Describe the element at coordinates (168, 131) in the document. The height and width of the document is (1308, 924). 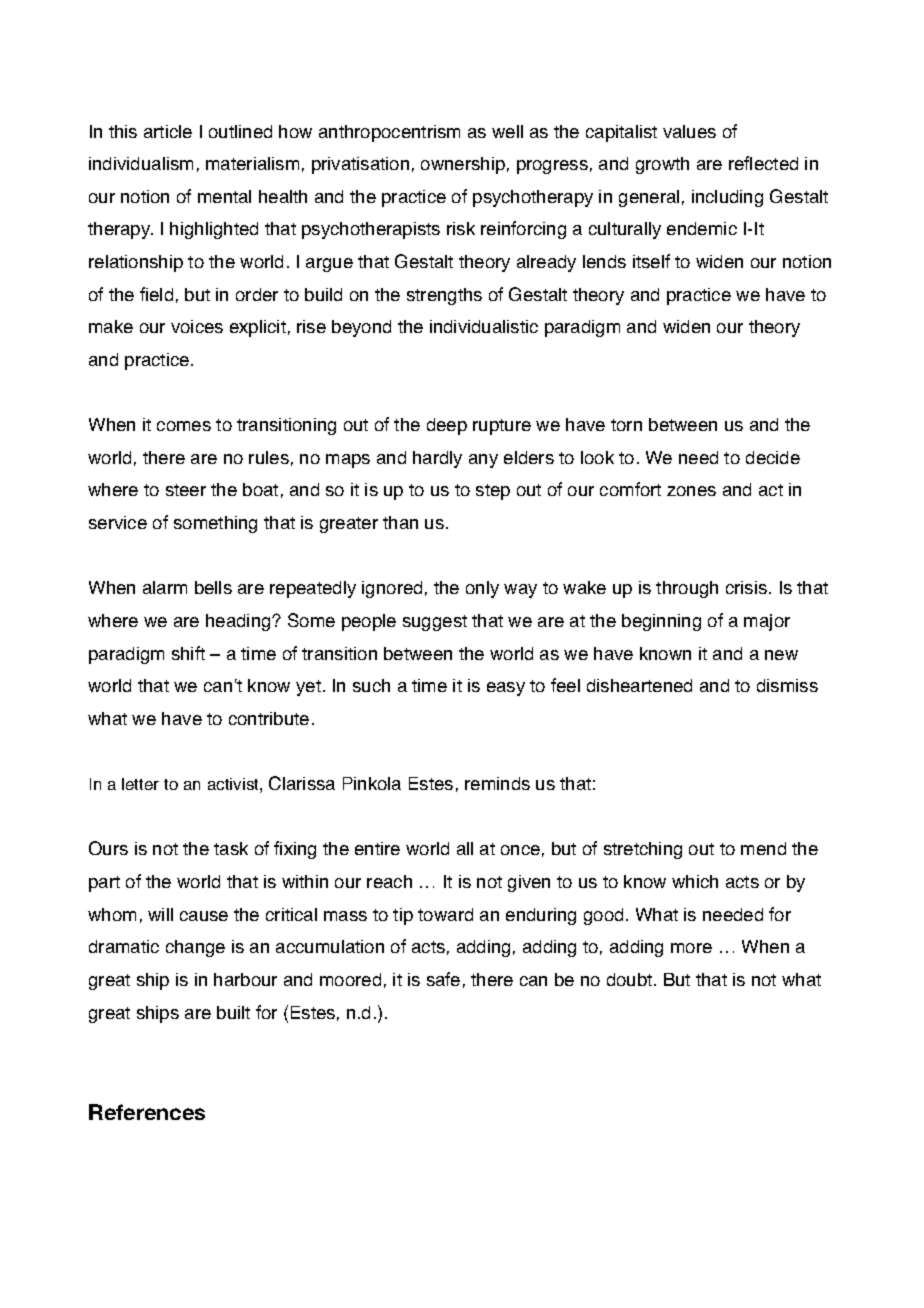
I see `article` at that location.
